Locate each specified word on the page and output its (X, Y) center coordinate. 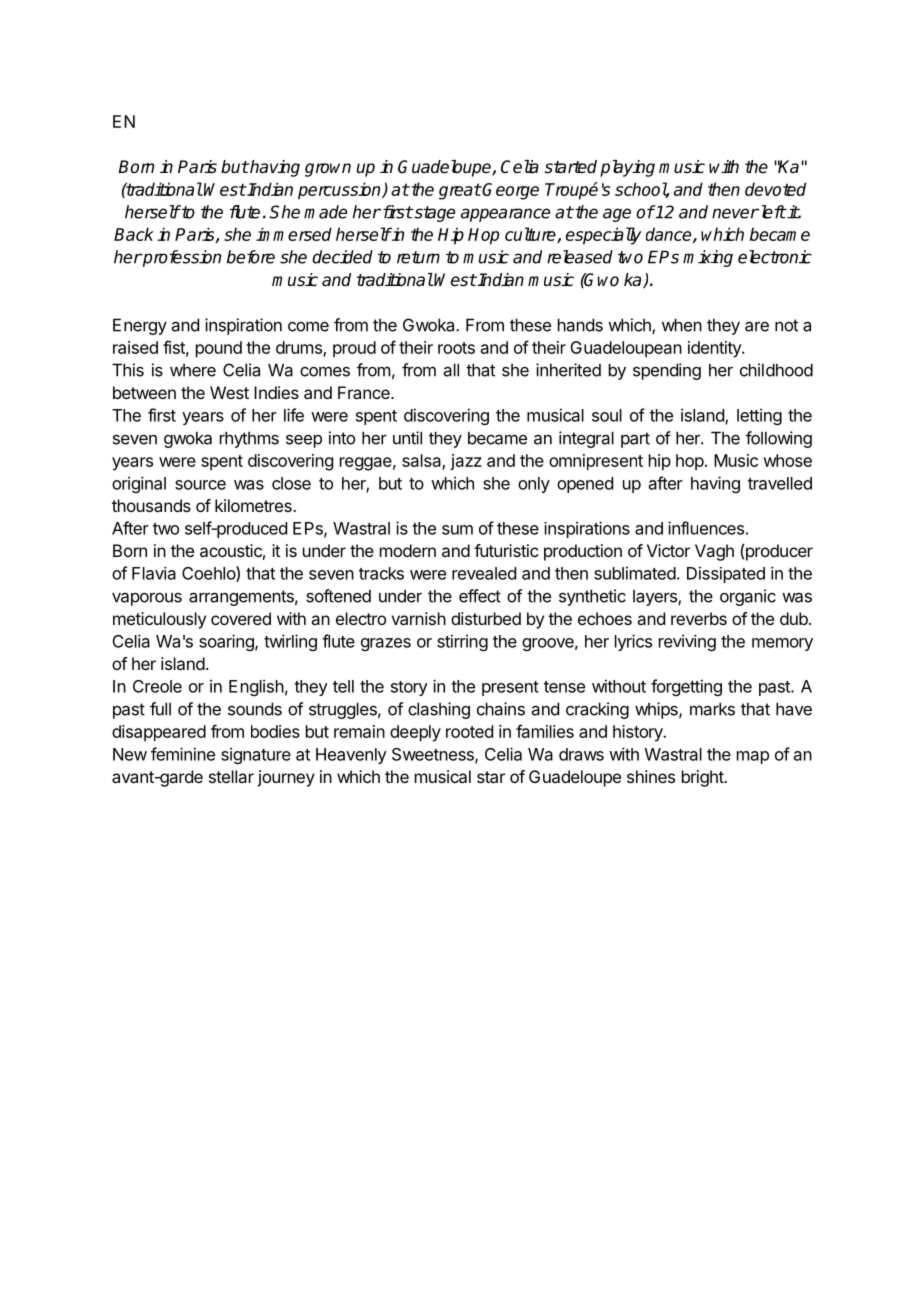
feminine (183, 754)
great (460, 191)
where (193, 370)
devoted (775, 189)
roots (456, 348)
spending (667, 371)
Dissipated (726, 574)
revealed (484, 573)
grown (328, 170)
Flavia (154, 573)
